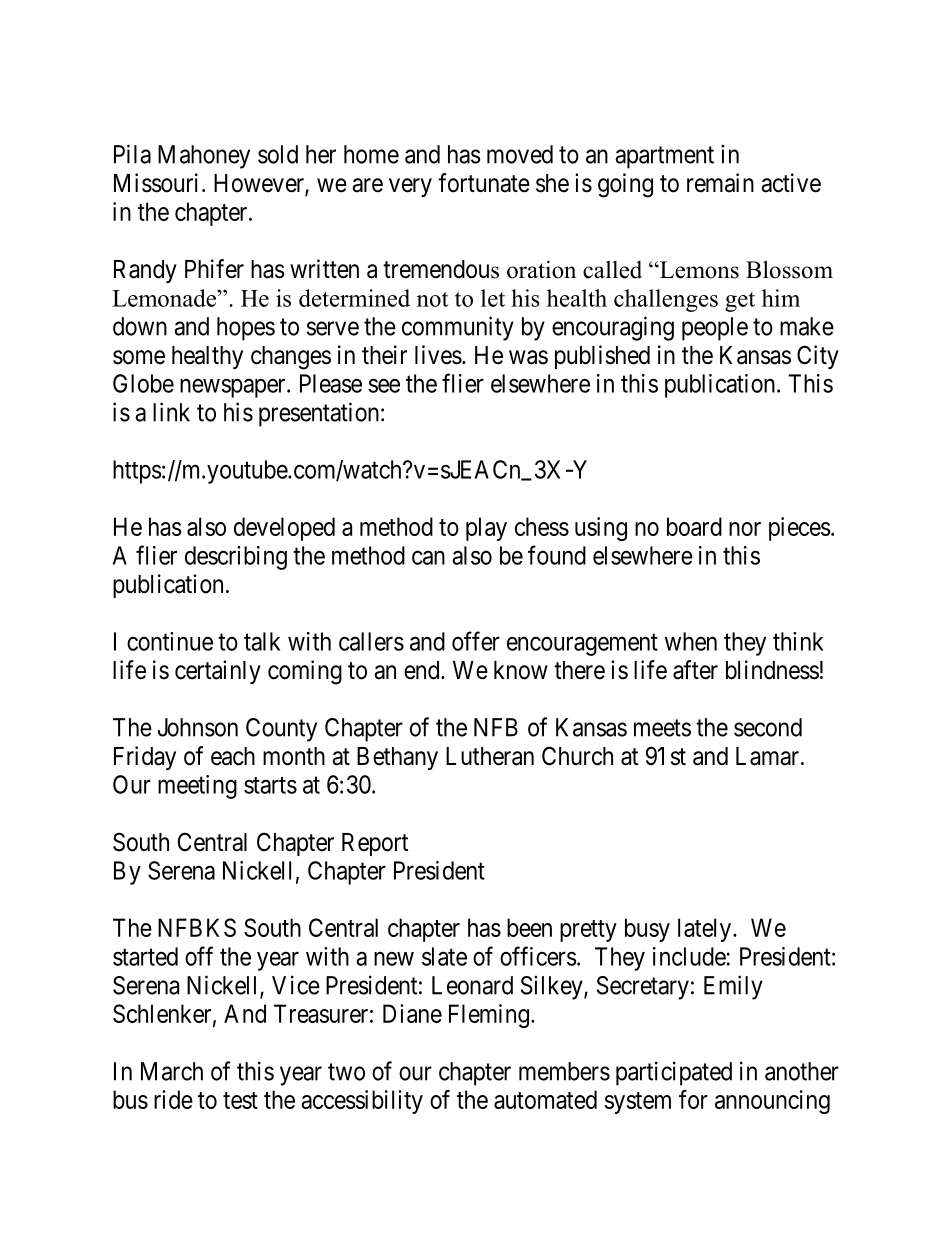 The height and width of the document is (1233, 952). Describe the element at coordinates (769, 756) in the document. I see `Lamar` at that location.
